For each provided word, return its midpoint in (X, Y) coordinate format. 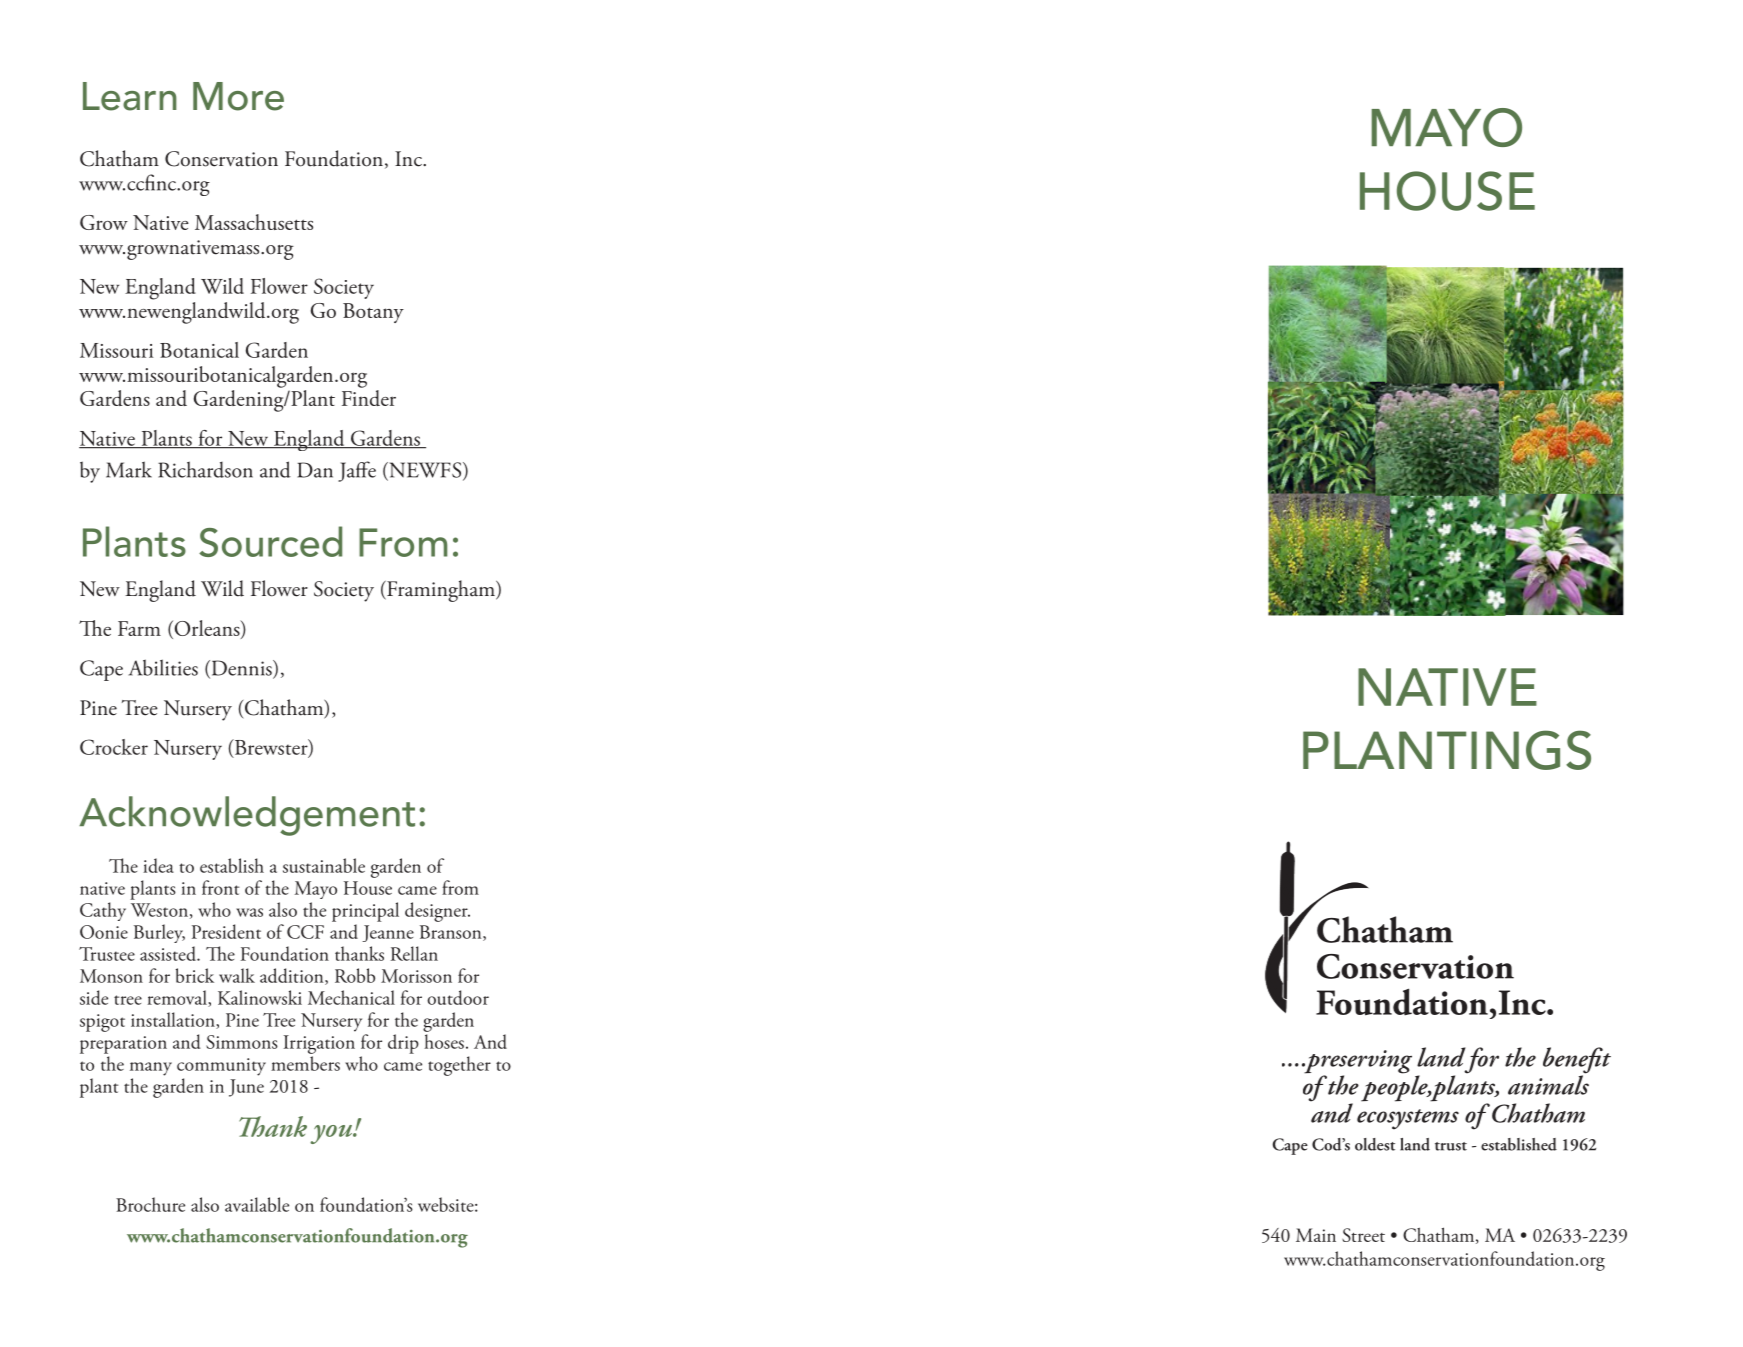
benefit (1577, 1061)
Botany (373, 313)
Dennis (241, 669)
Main (1316, 1235)
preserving (1357, 1063)
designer (437, 912)
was (249, 912)
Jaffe (357, 471)
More (238, 96)
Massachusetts (254, 222)
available (257, 1204)
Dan (315, 470)
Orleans (207, 629)
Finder (369, 398)
